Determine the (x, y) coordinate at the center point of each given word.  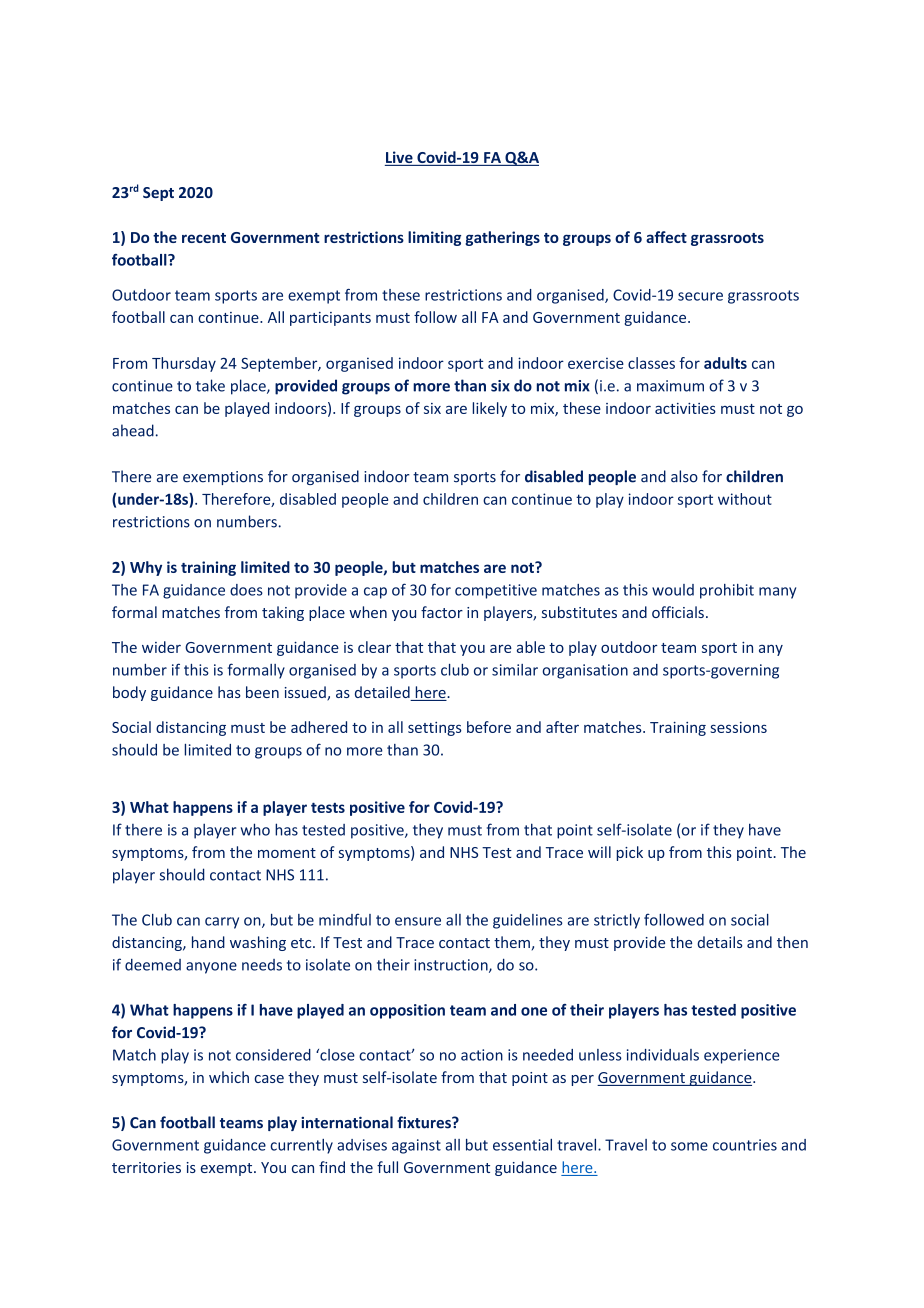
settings (435, 729)
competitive (496, 591)
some (689, 1146)
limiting (434, 238)
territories (146, 1167)
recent (204, 238)
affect (666, 237)
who (255, 829)
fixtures (425, 1122)
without (745, 499)
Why (146, 568)
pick (630, 853)
